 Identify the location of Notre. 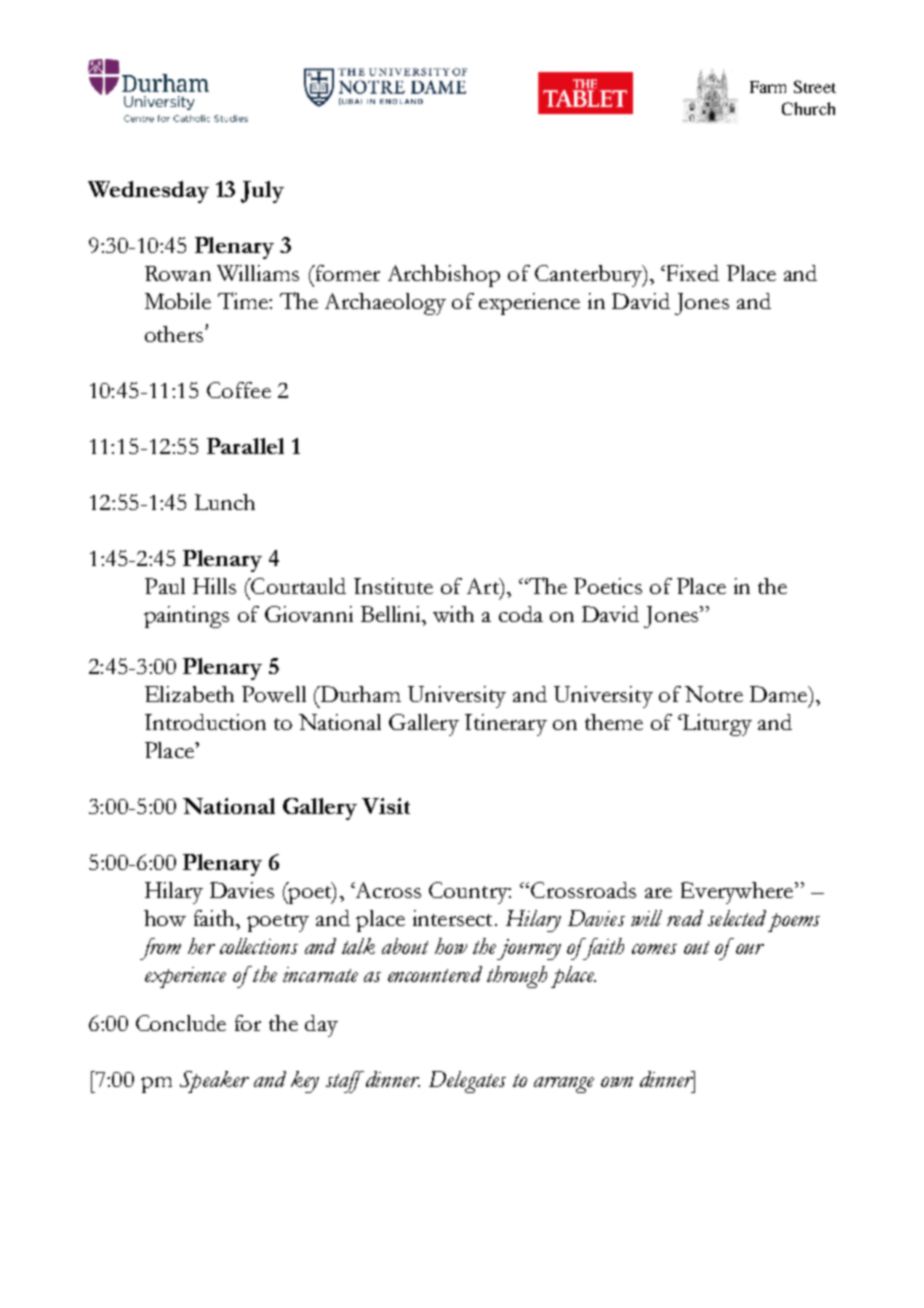
(714, 694).
